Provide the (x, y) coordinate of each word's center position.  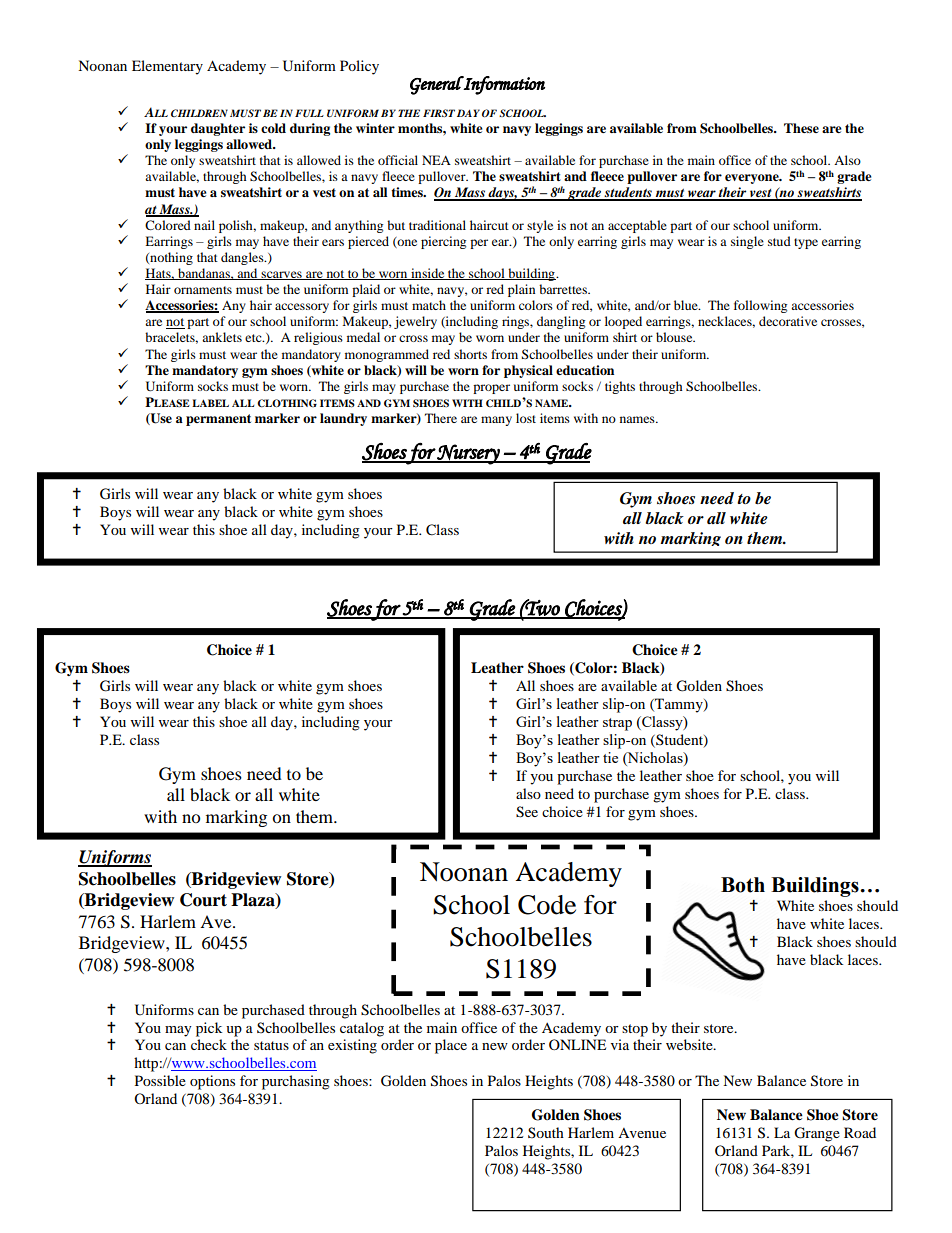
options (212, 1082)
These (801, 128)
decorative (788, 321)
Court (203, 900)
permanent (218, 420)
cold (273, 128)
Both (743, 885)
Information (503, 85)
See (527, 812)
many (496, 421)
